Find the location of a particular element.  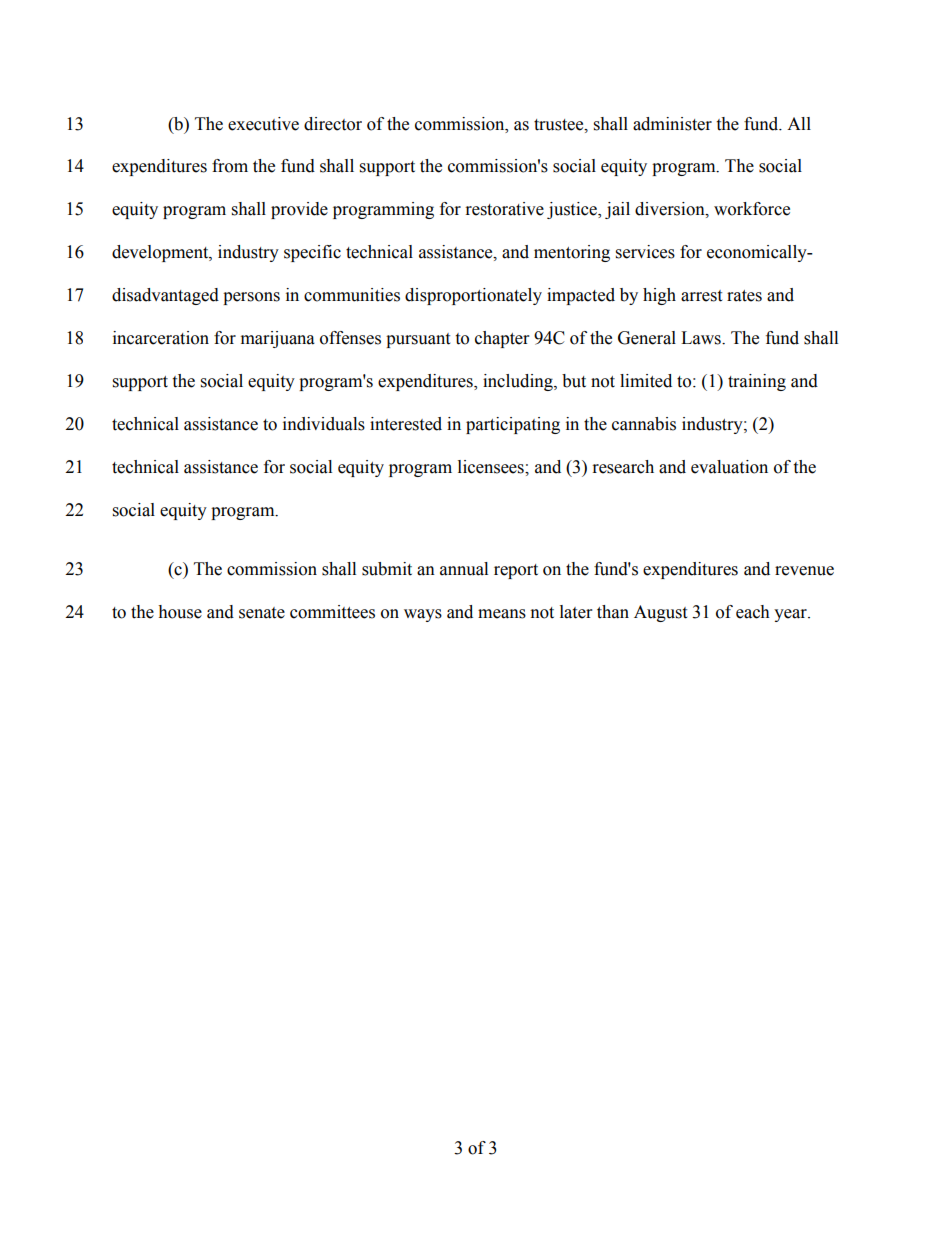

individuals is located at coordinates (324, 424).
